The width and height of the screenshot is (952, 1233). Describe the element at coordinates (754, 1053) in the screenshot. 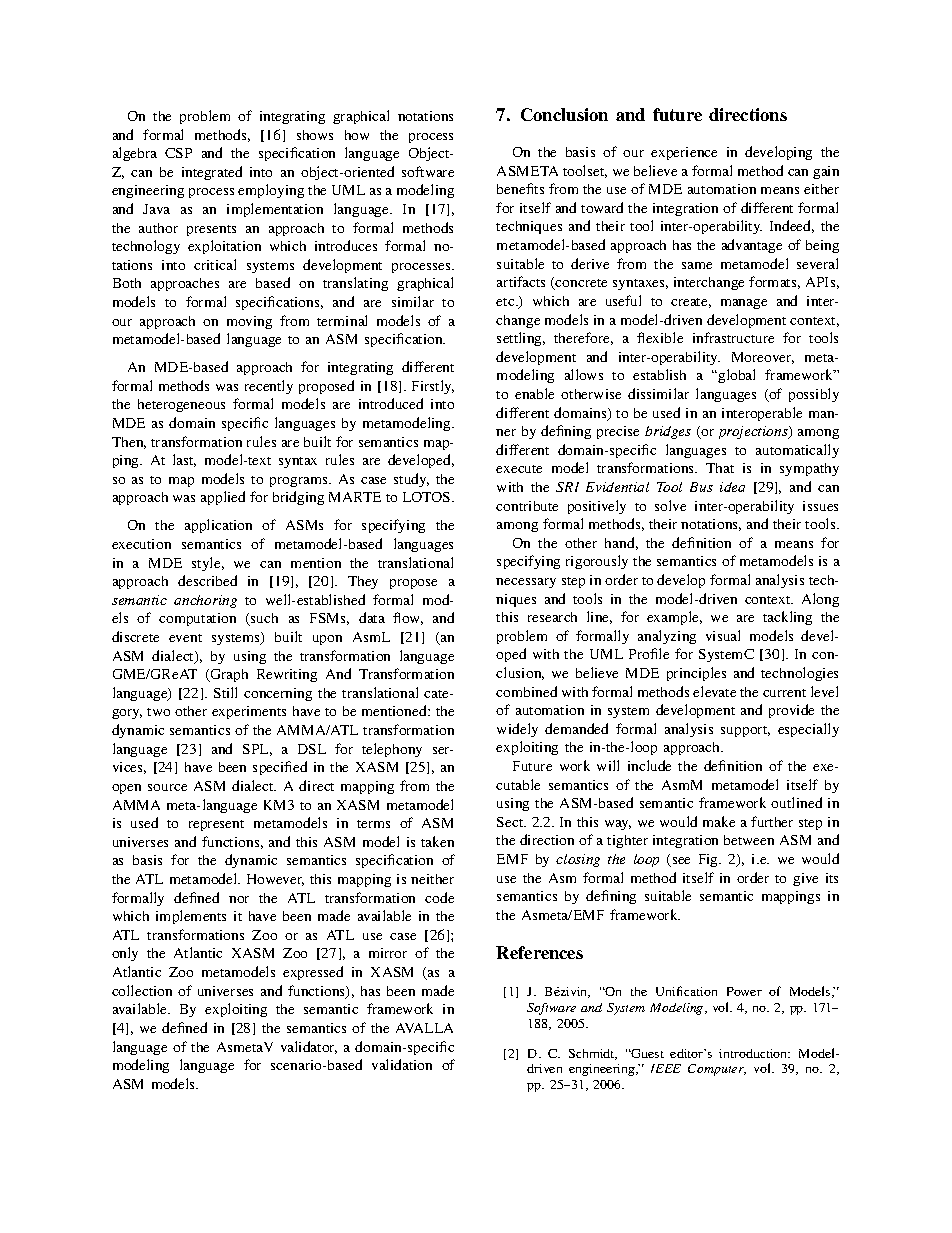

I see `introduction` at that location.
